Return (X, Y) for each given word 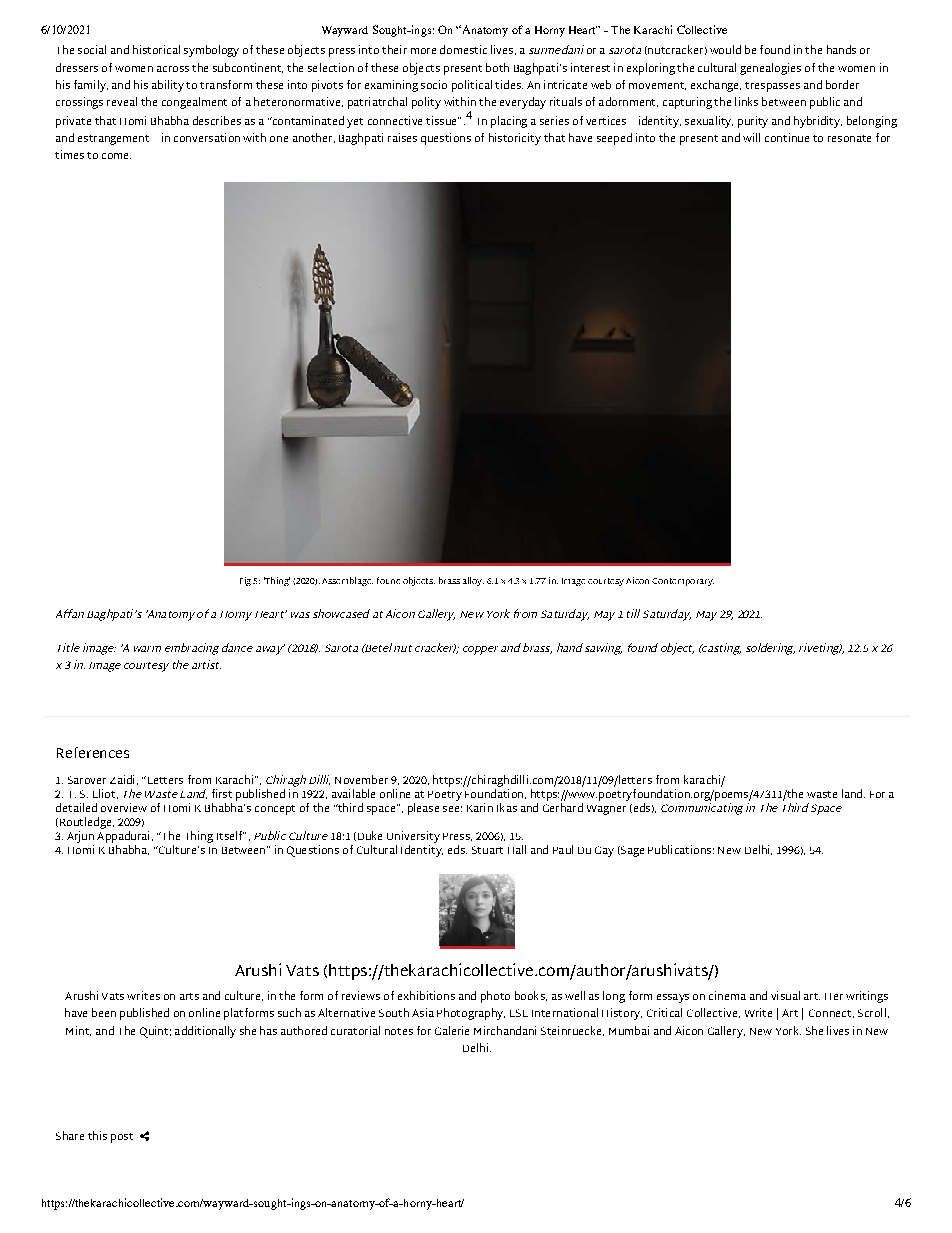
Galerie (452, 1030)
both (497, 67)
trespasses (772, 87)
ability (168, 86)
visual (785, 995)
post (122, 1138)
